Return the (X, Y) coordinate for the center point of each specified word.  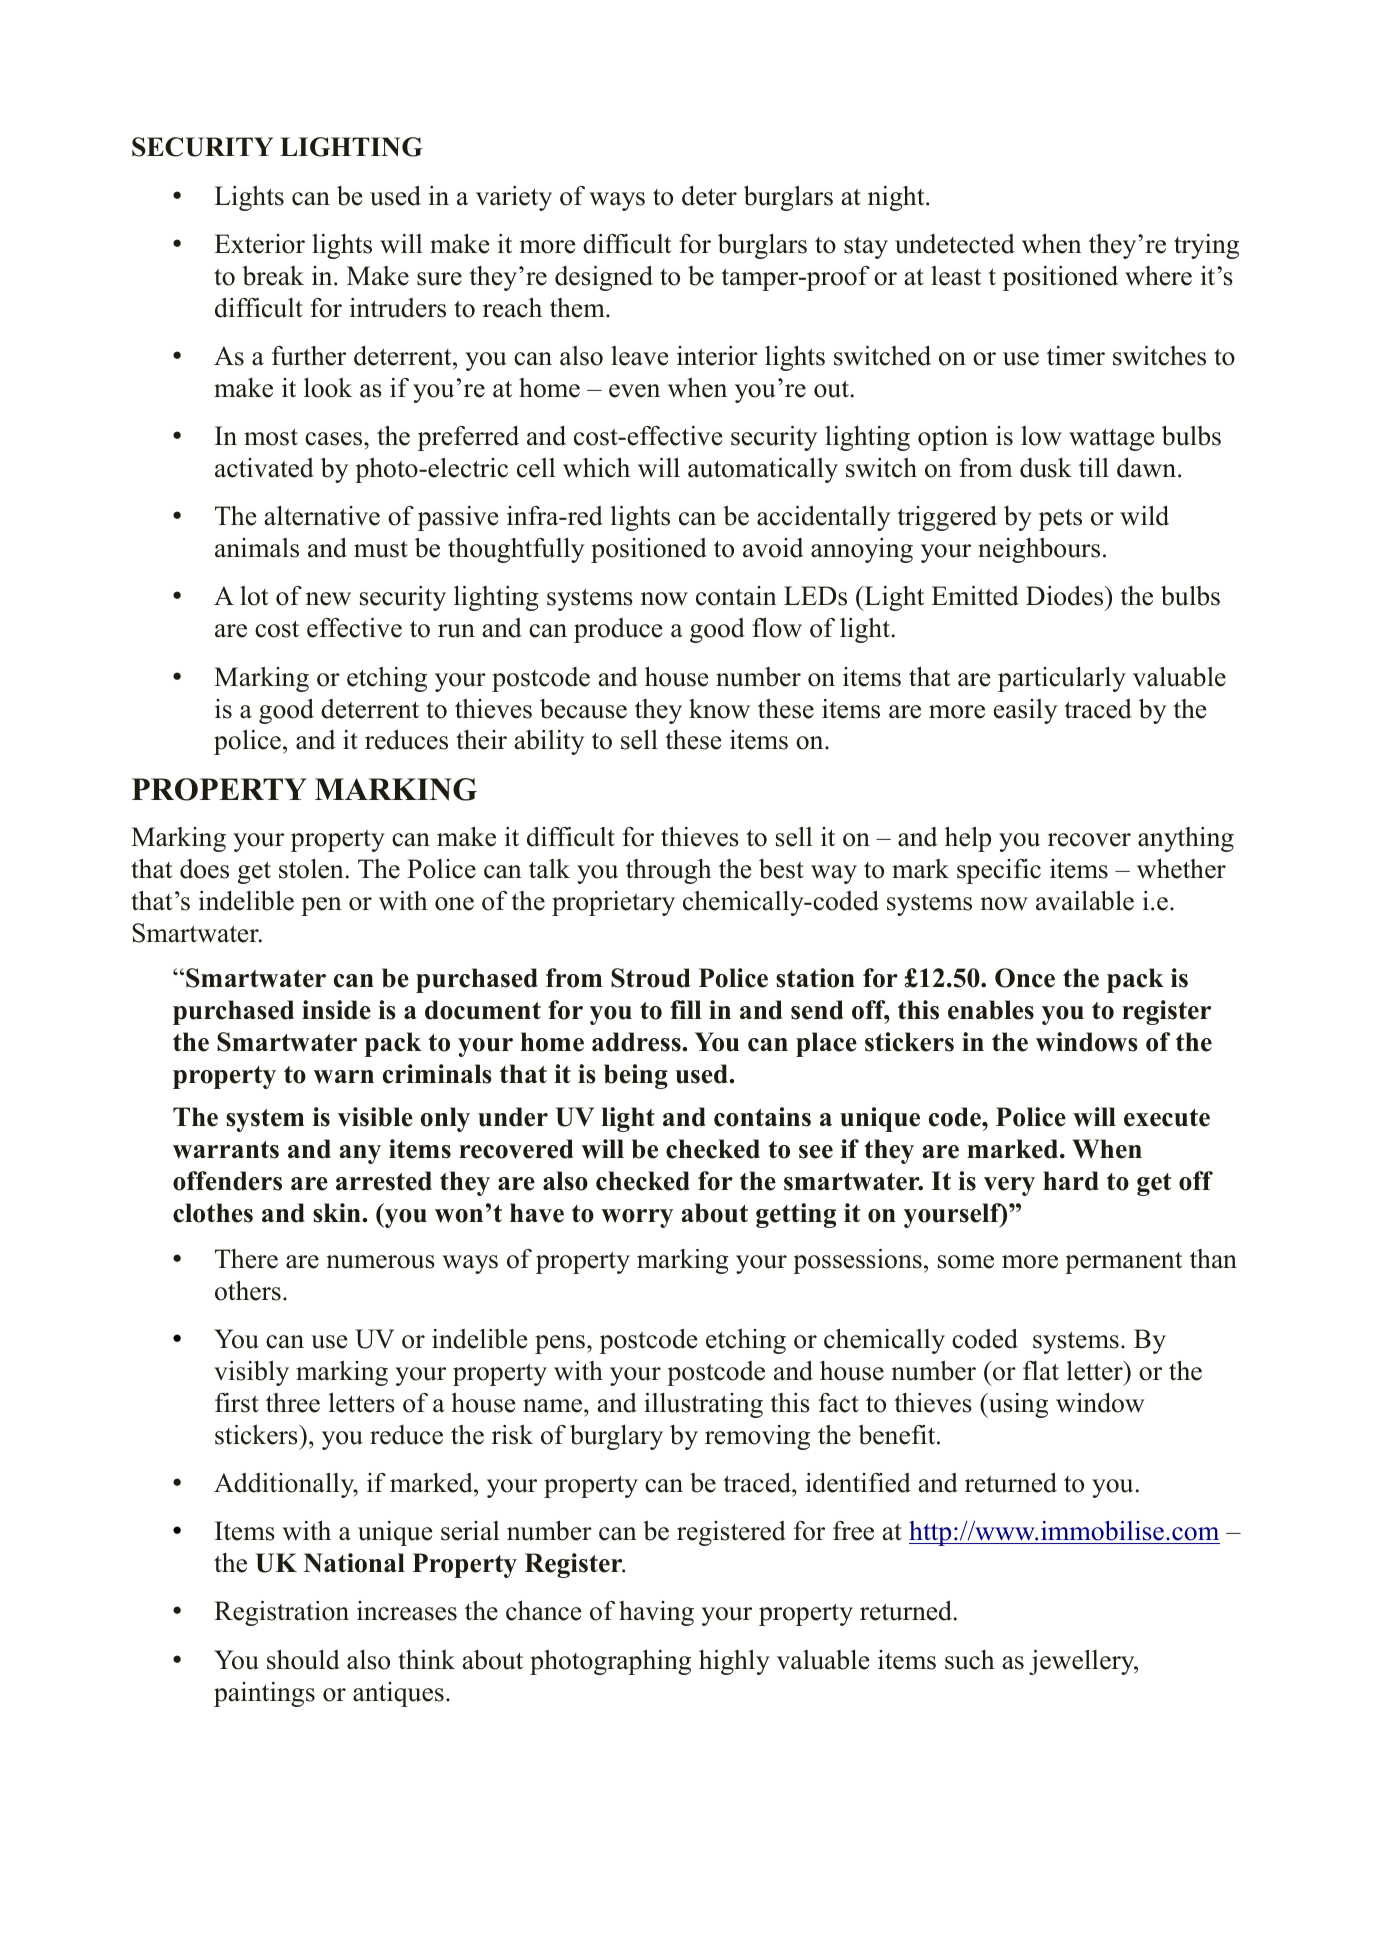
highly (734, 1662)
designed (604, 278)
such (970, 1660)
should (303, 1660)
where (1158, 276)
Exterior (259, 244)
